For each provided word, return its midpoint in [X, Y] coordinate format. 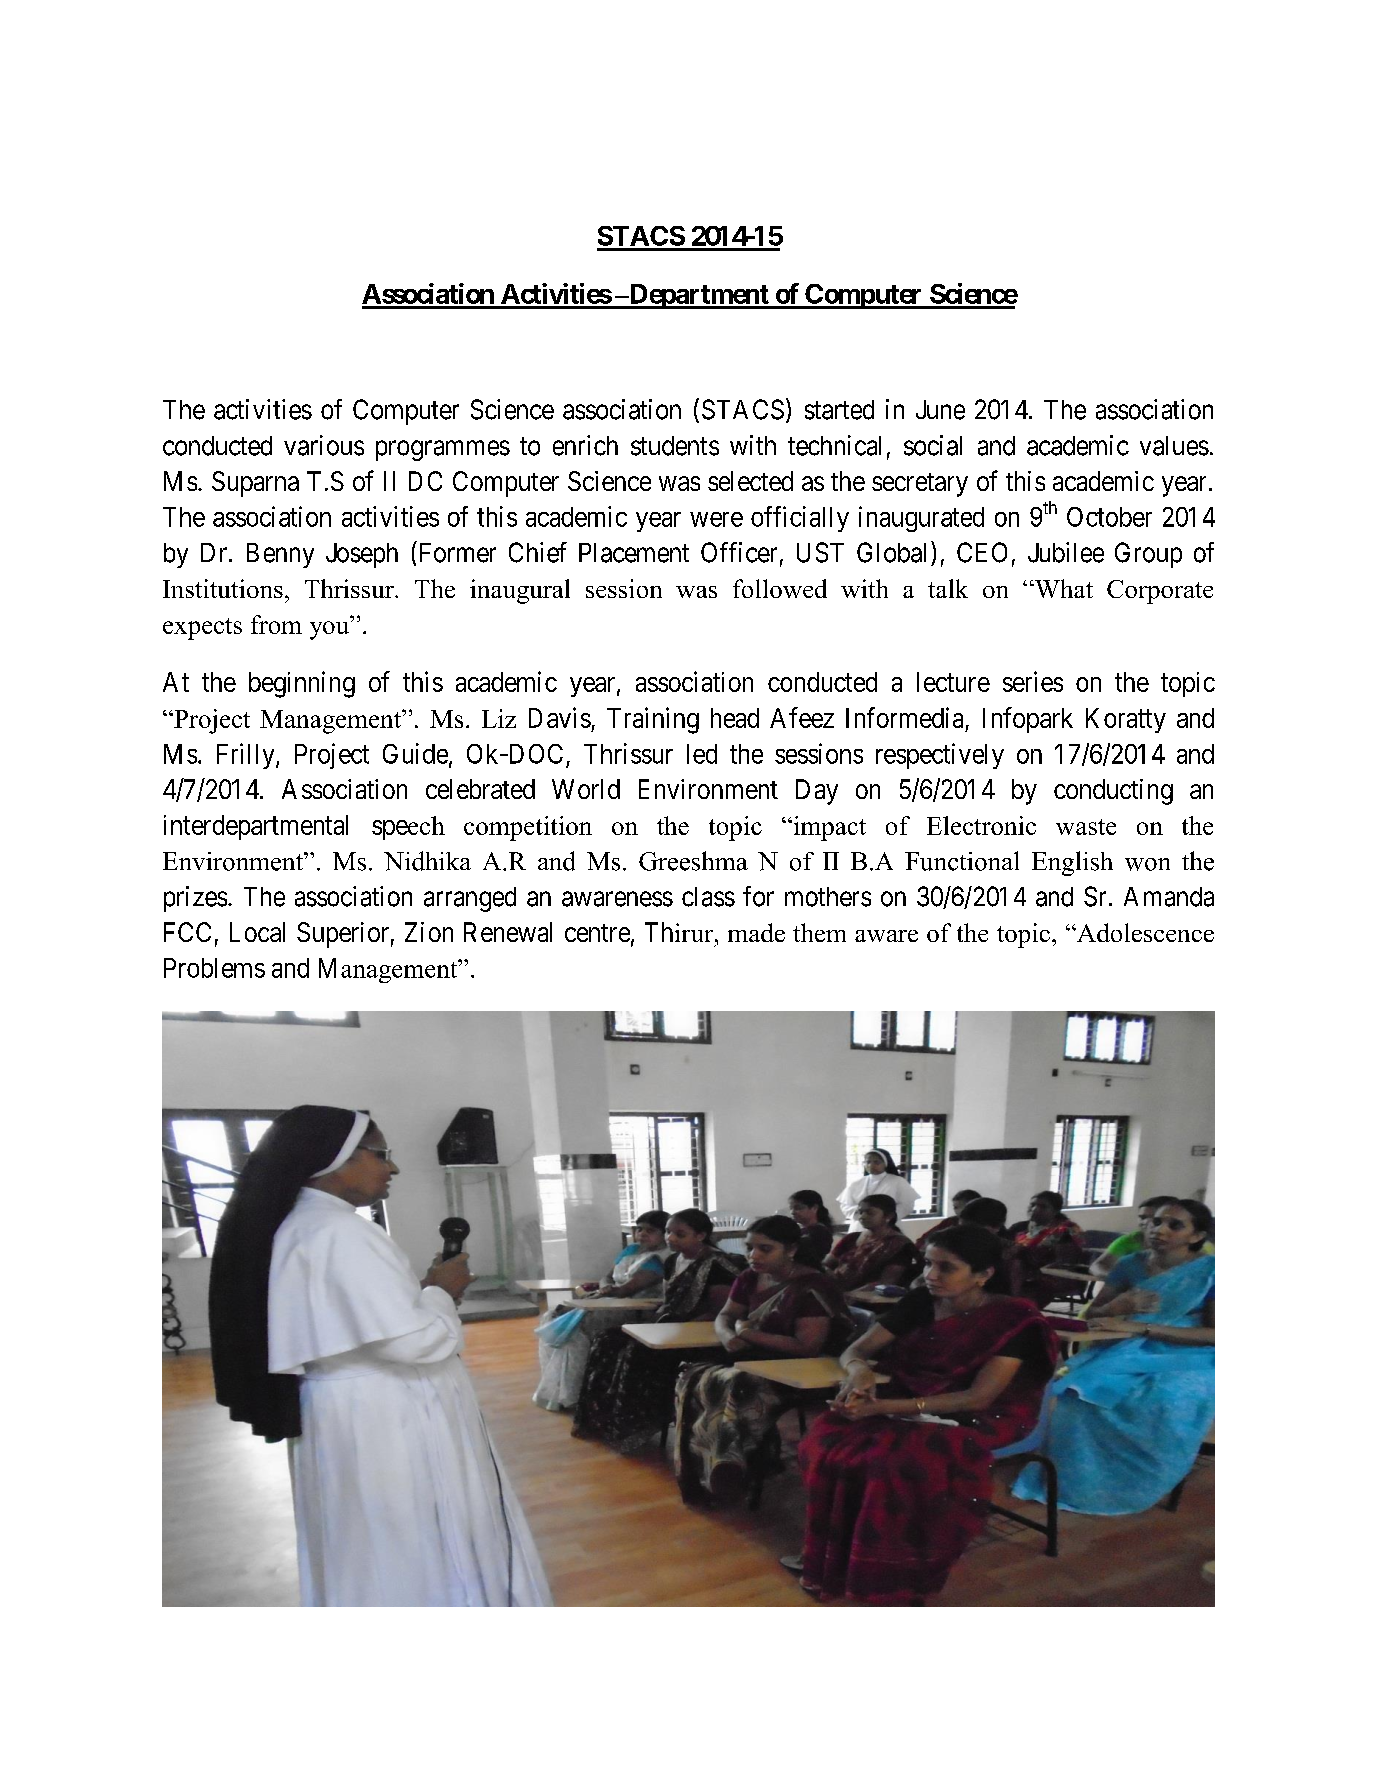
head [735, 718]
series [1033, 681]
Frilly [247, 756]
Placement [634, 553]
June [940, 410]
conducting [1113, 792]
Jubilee [1066, 552]
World [586, 789]
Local [257, 932]
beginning [302, 684]
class [708, 897]
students [675, 446]
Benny [280, 555]
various [324, 445]
